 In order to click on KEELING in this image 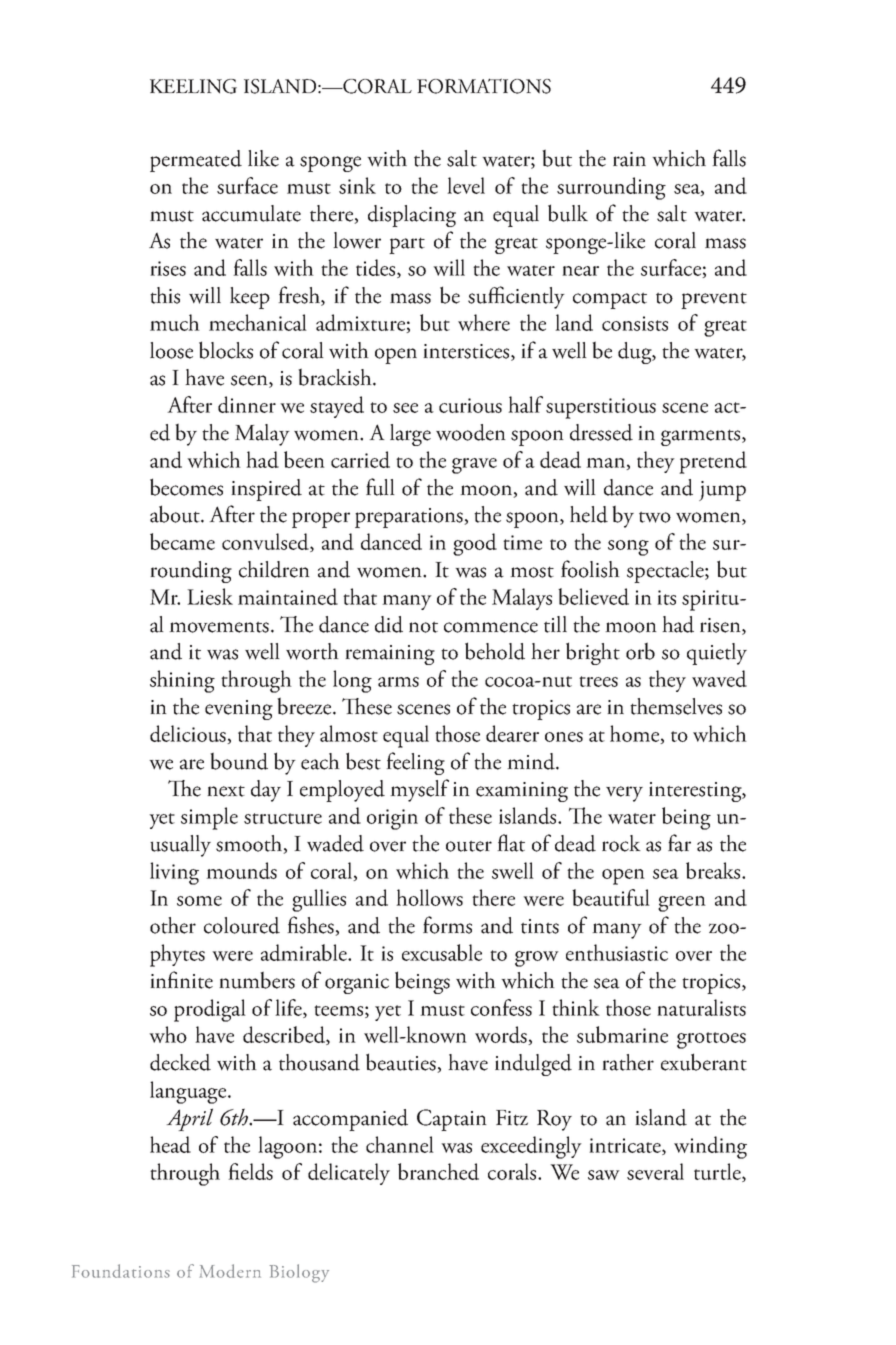, I will do `click(193, 86)`.
